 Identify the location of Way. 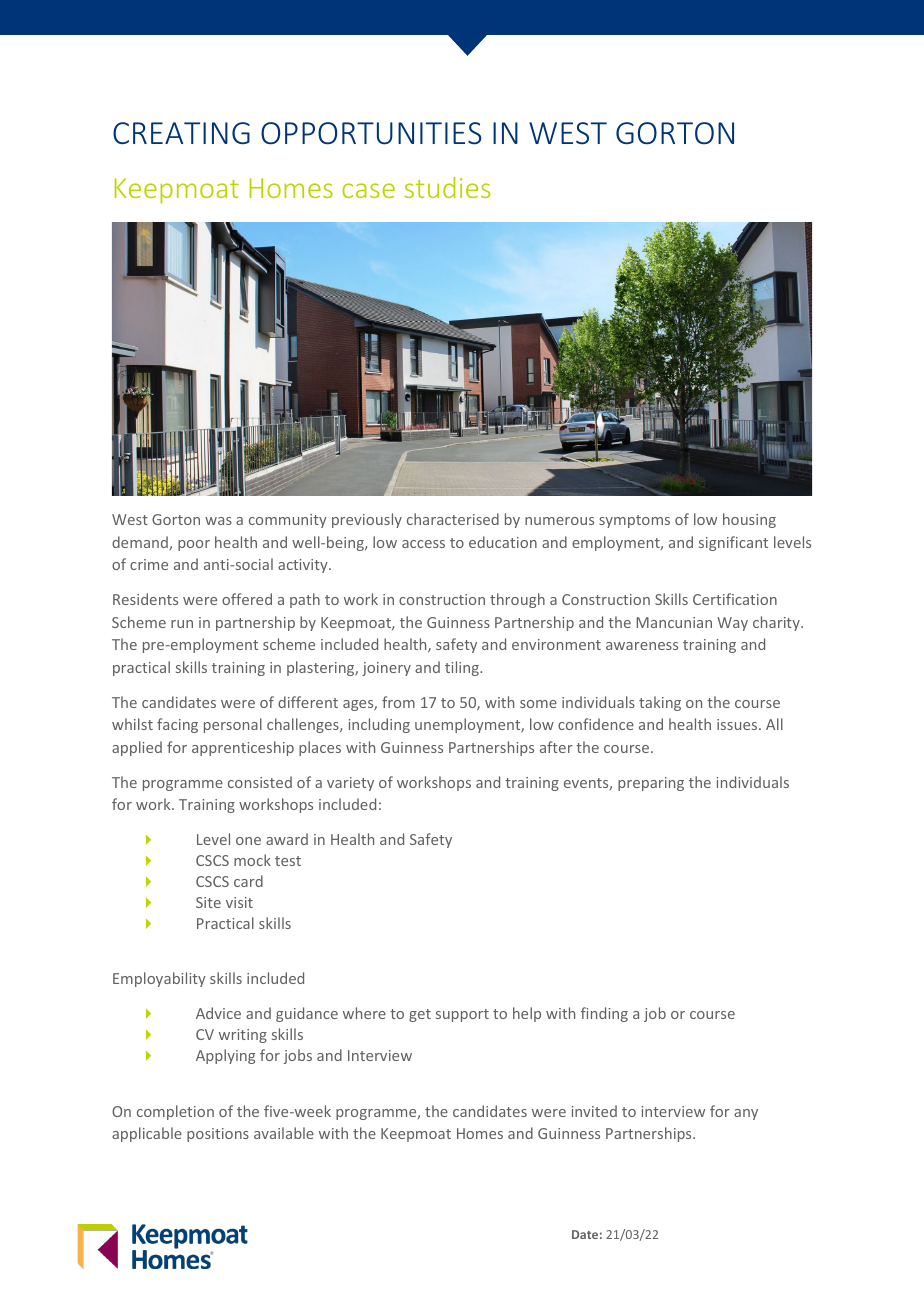
(732, 624).
